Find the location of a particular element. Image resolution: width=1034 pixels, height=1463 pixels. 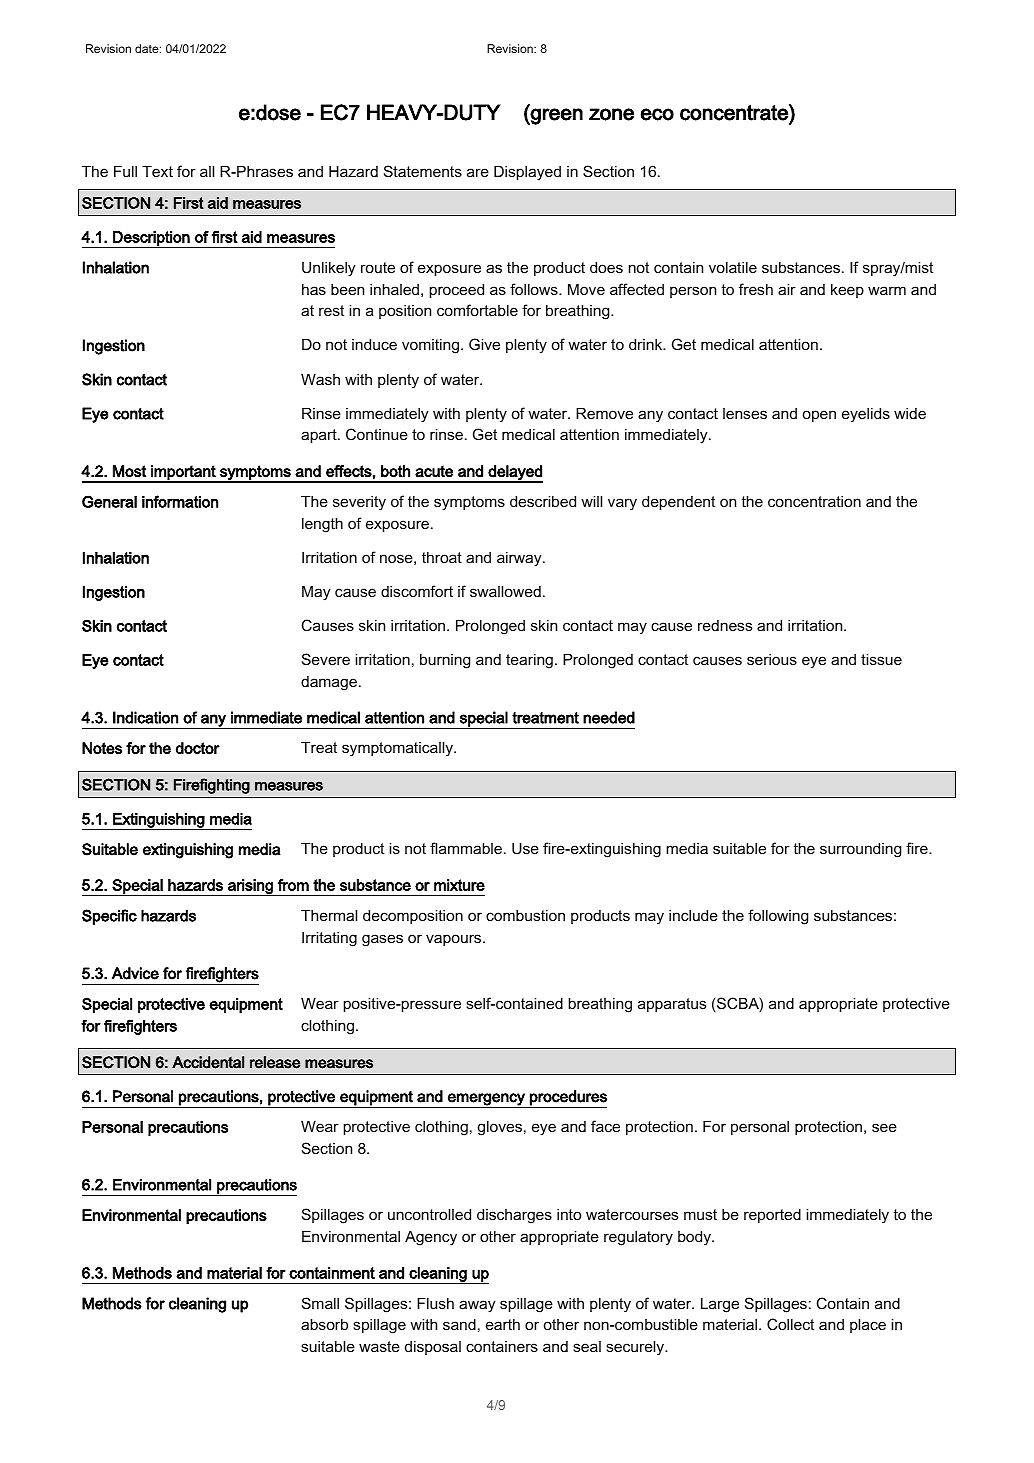

Accidental is located at coordinates (208, 1062).
